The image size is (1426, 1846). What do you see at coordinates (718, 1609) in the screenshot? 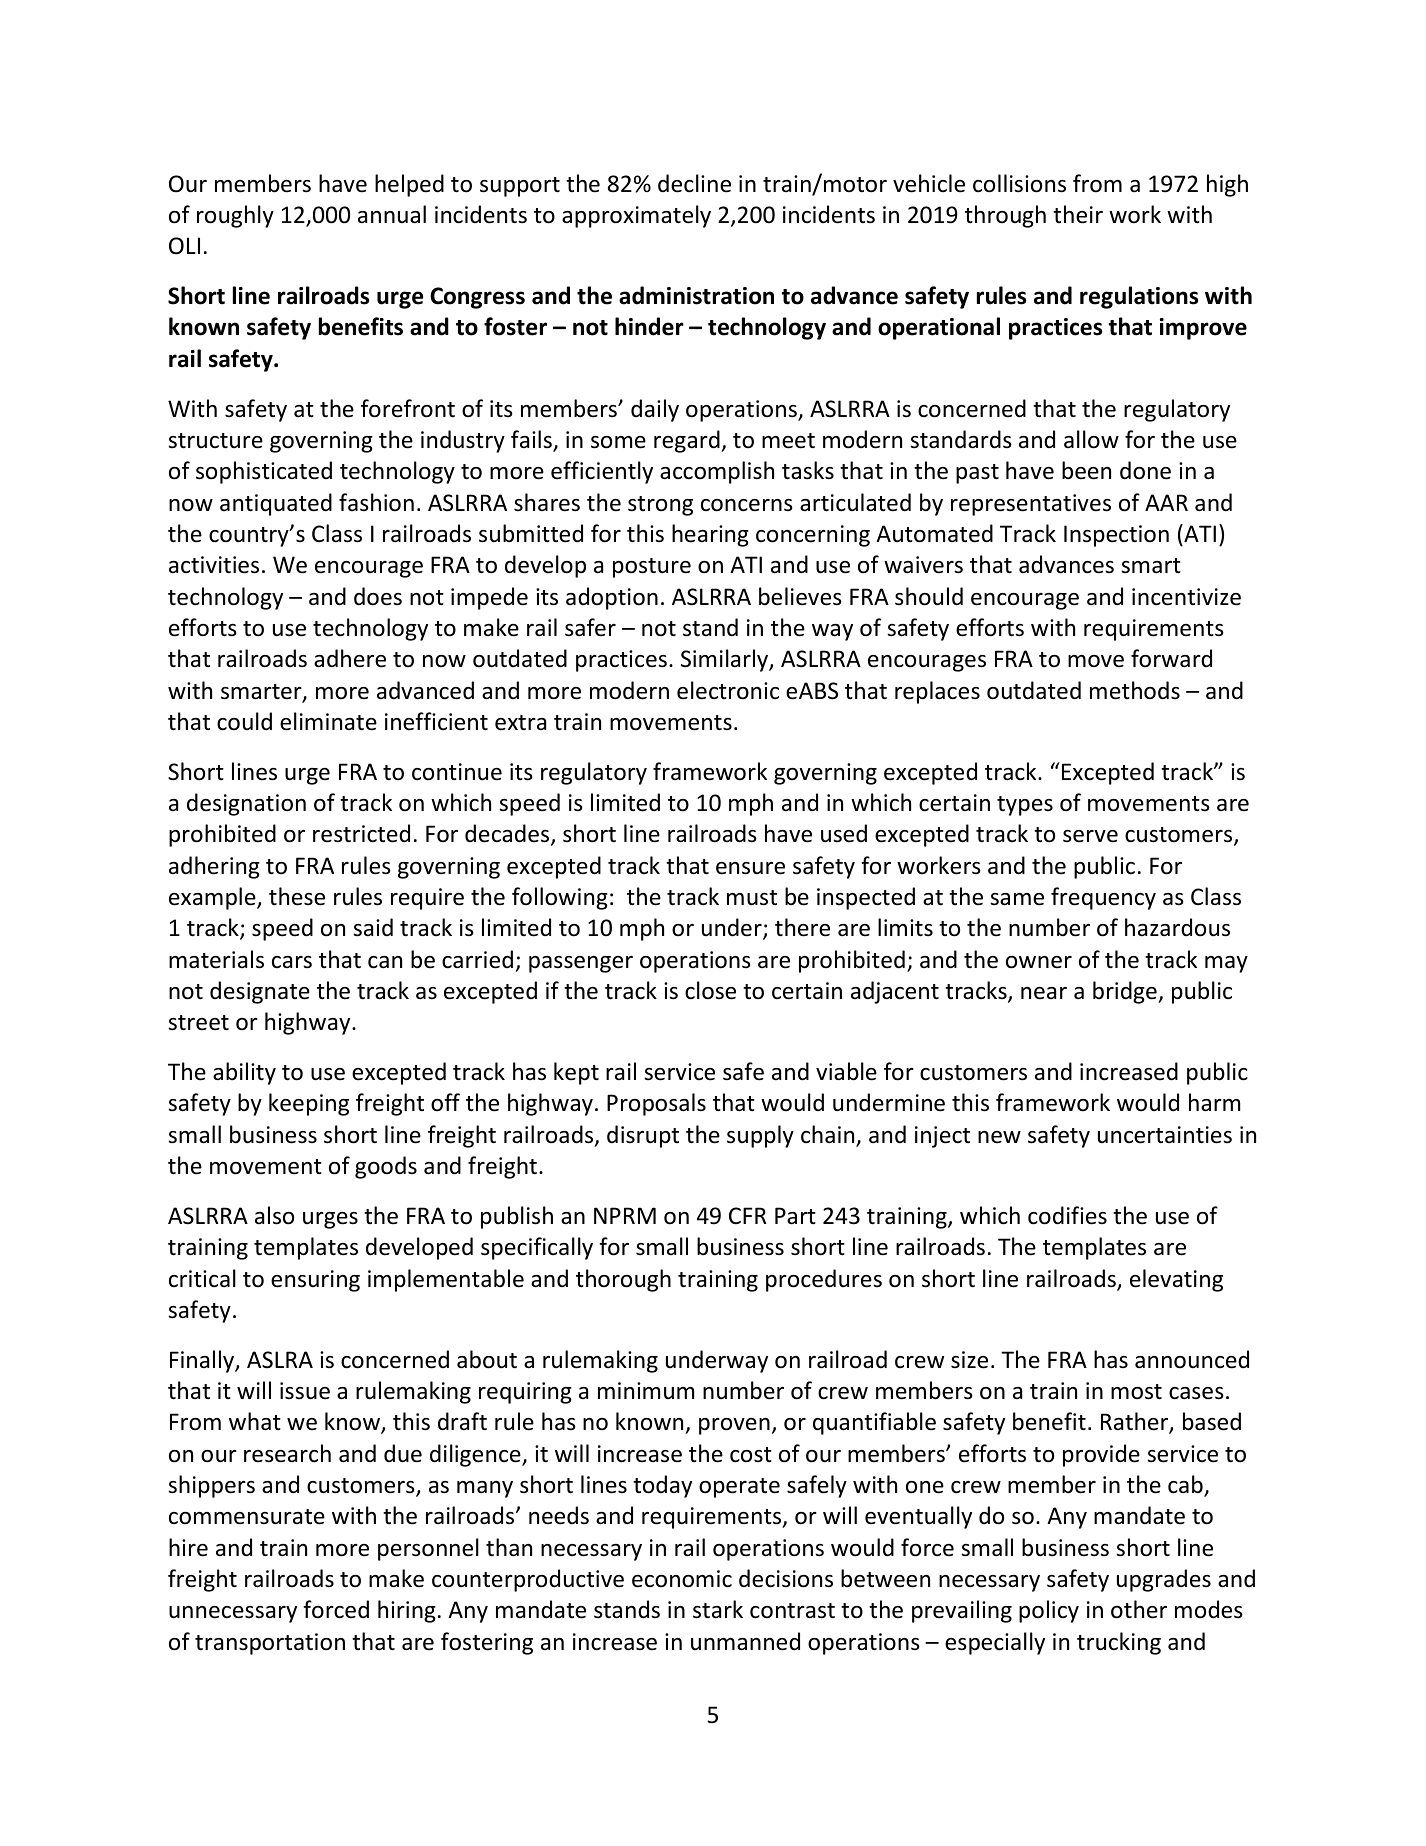
I see `stark` at bounding box center [718, 1609].
